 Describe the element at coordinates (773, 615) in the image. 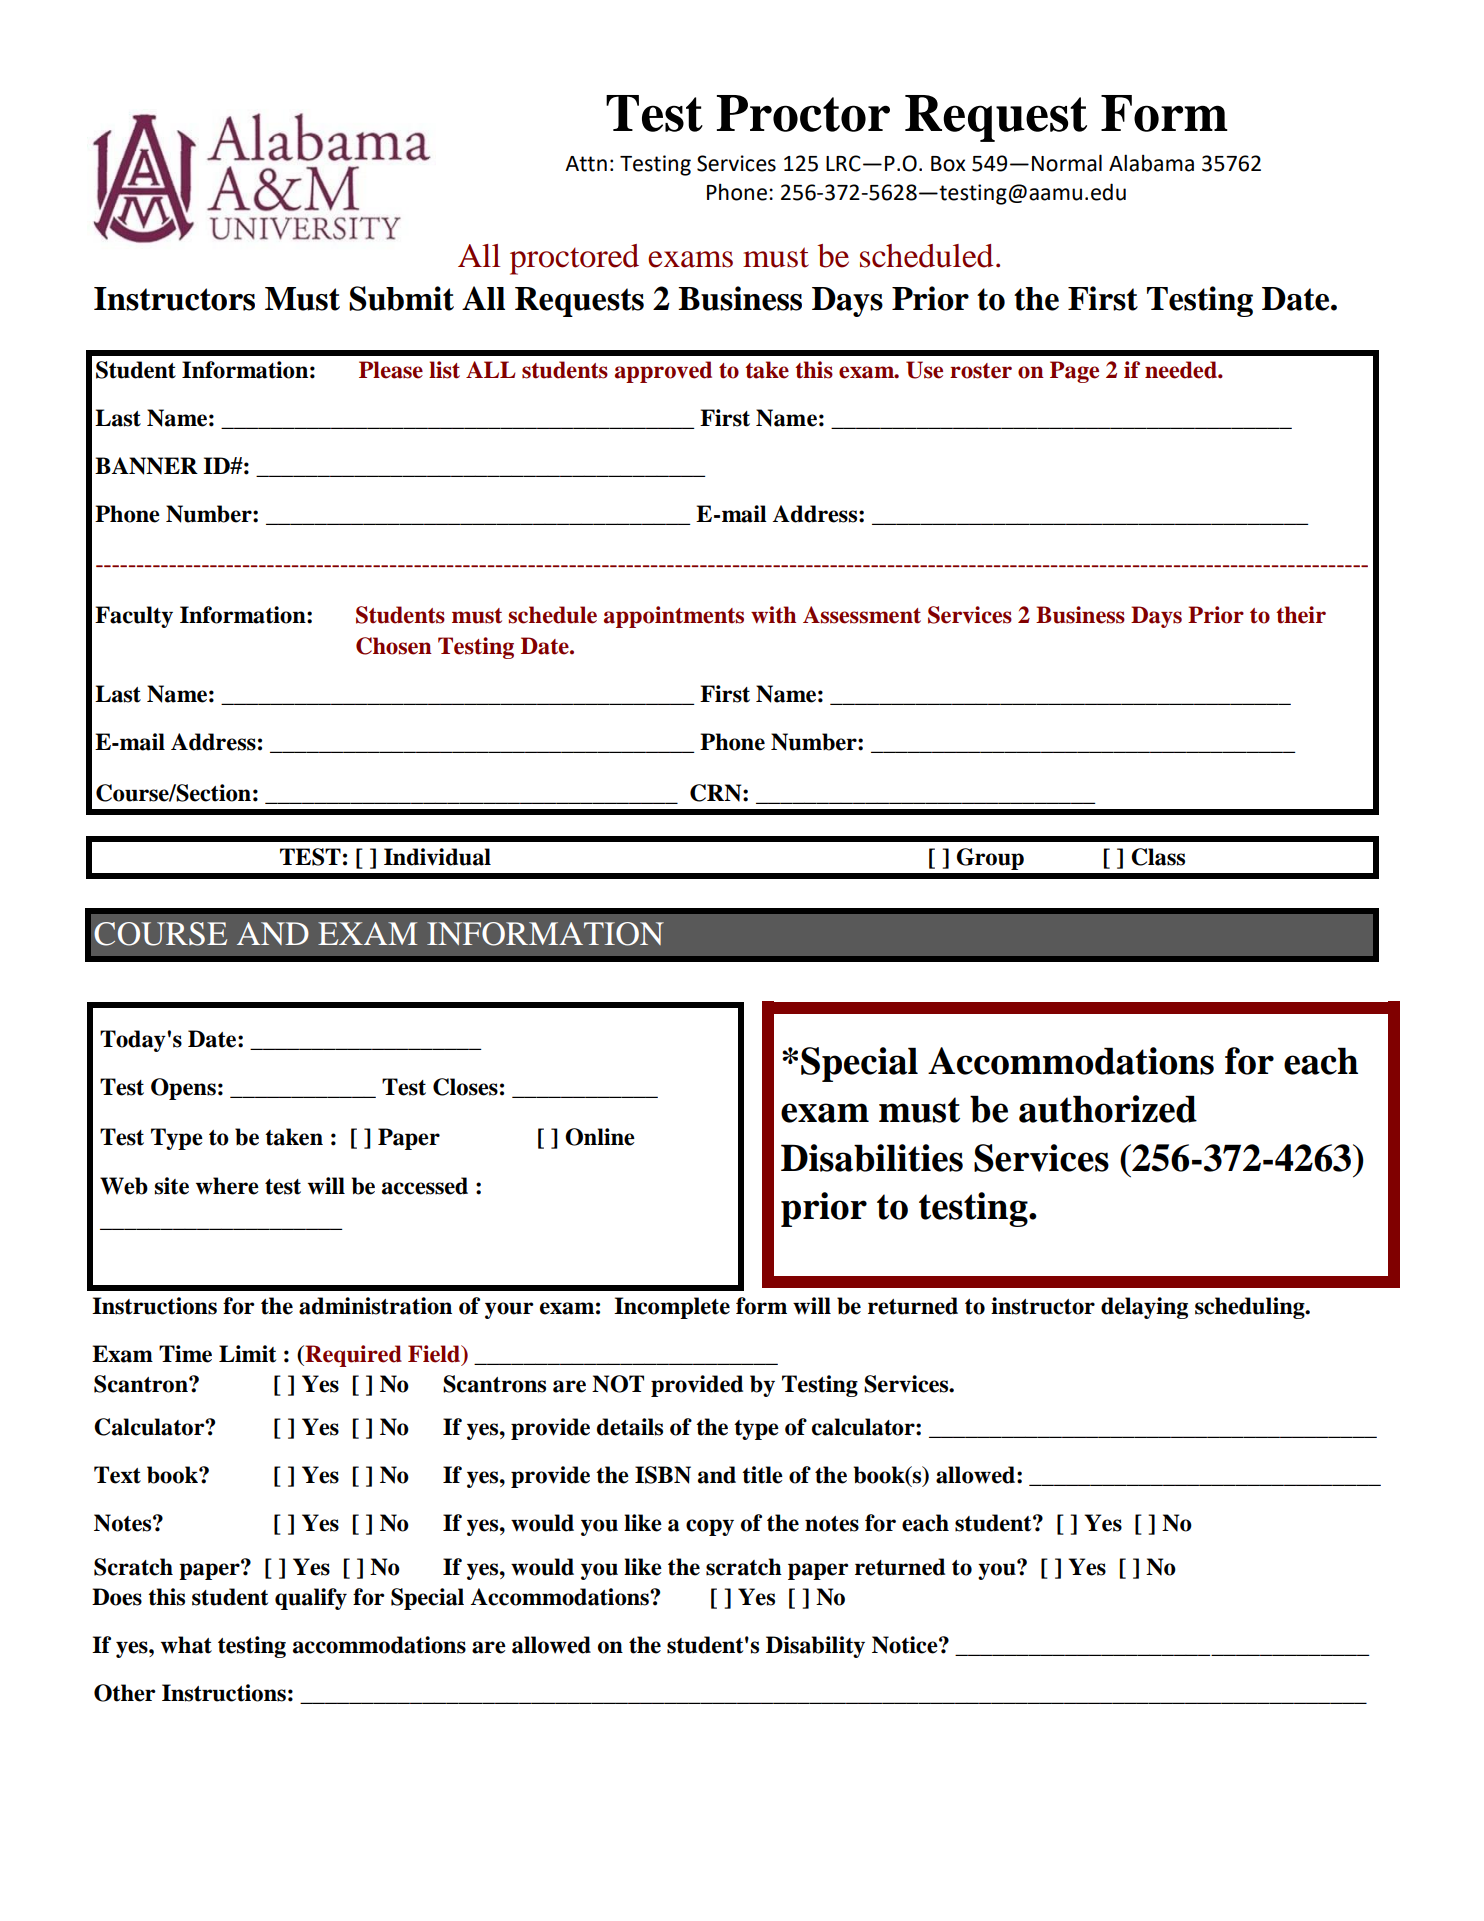

I see `with` at that location.
